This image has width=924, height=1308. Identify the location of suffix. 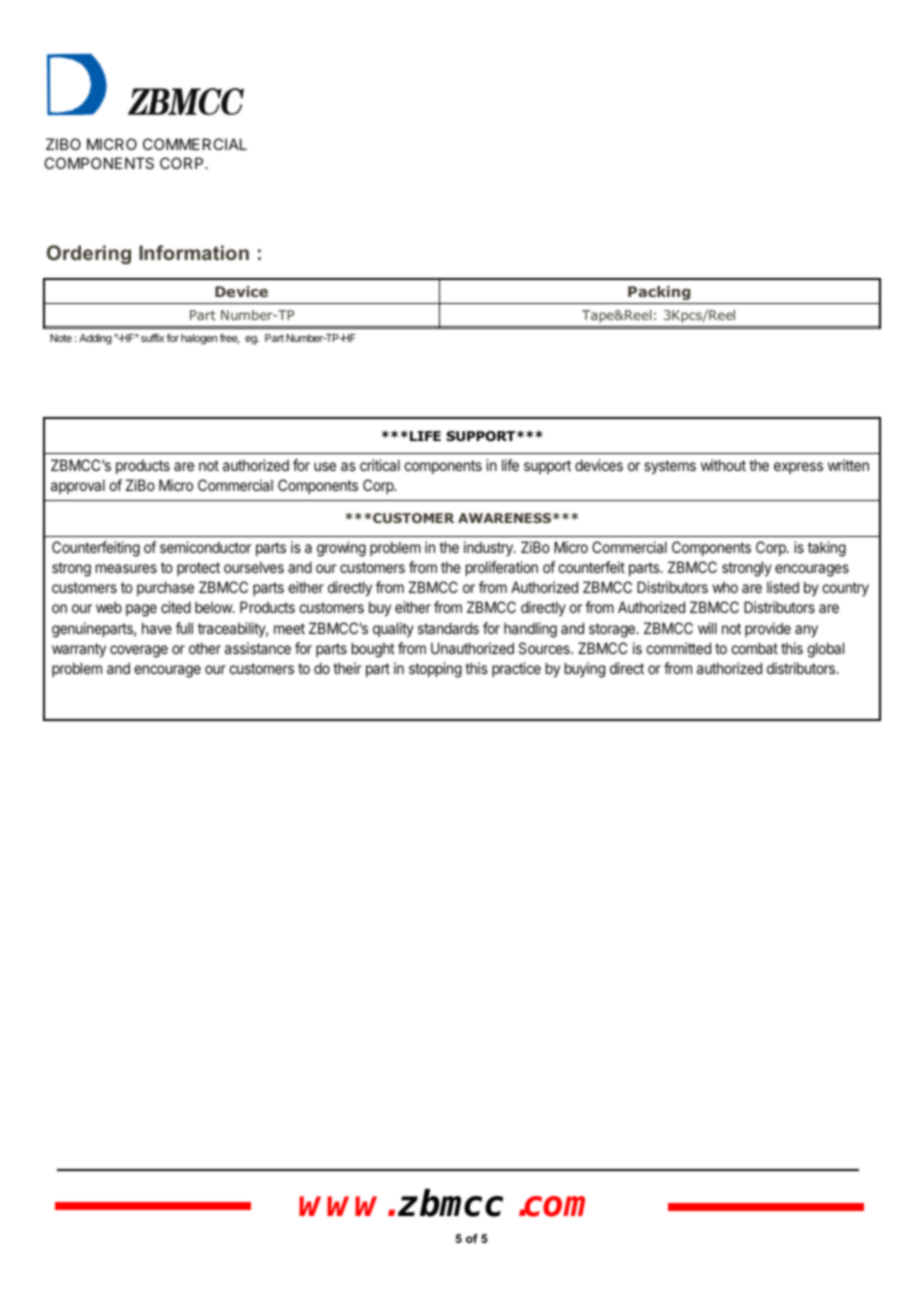
(152, 337).
